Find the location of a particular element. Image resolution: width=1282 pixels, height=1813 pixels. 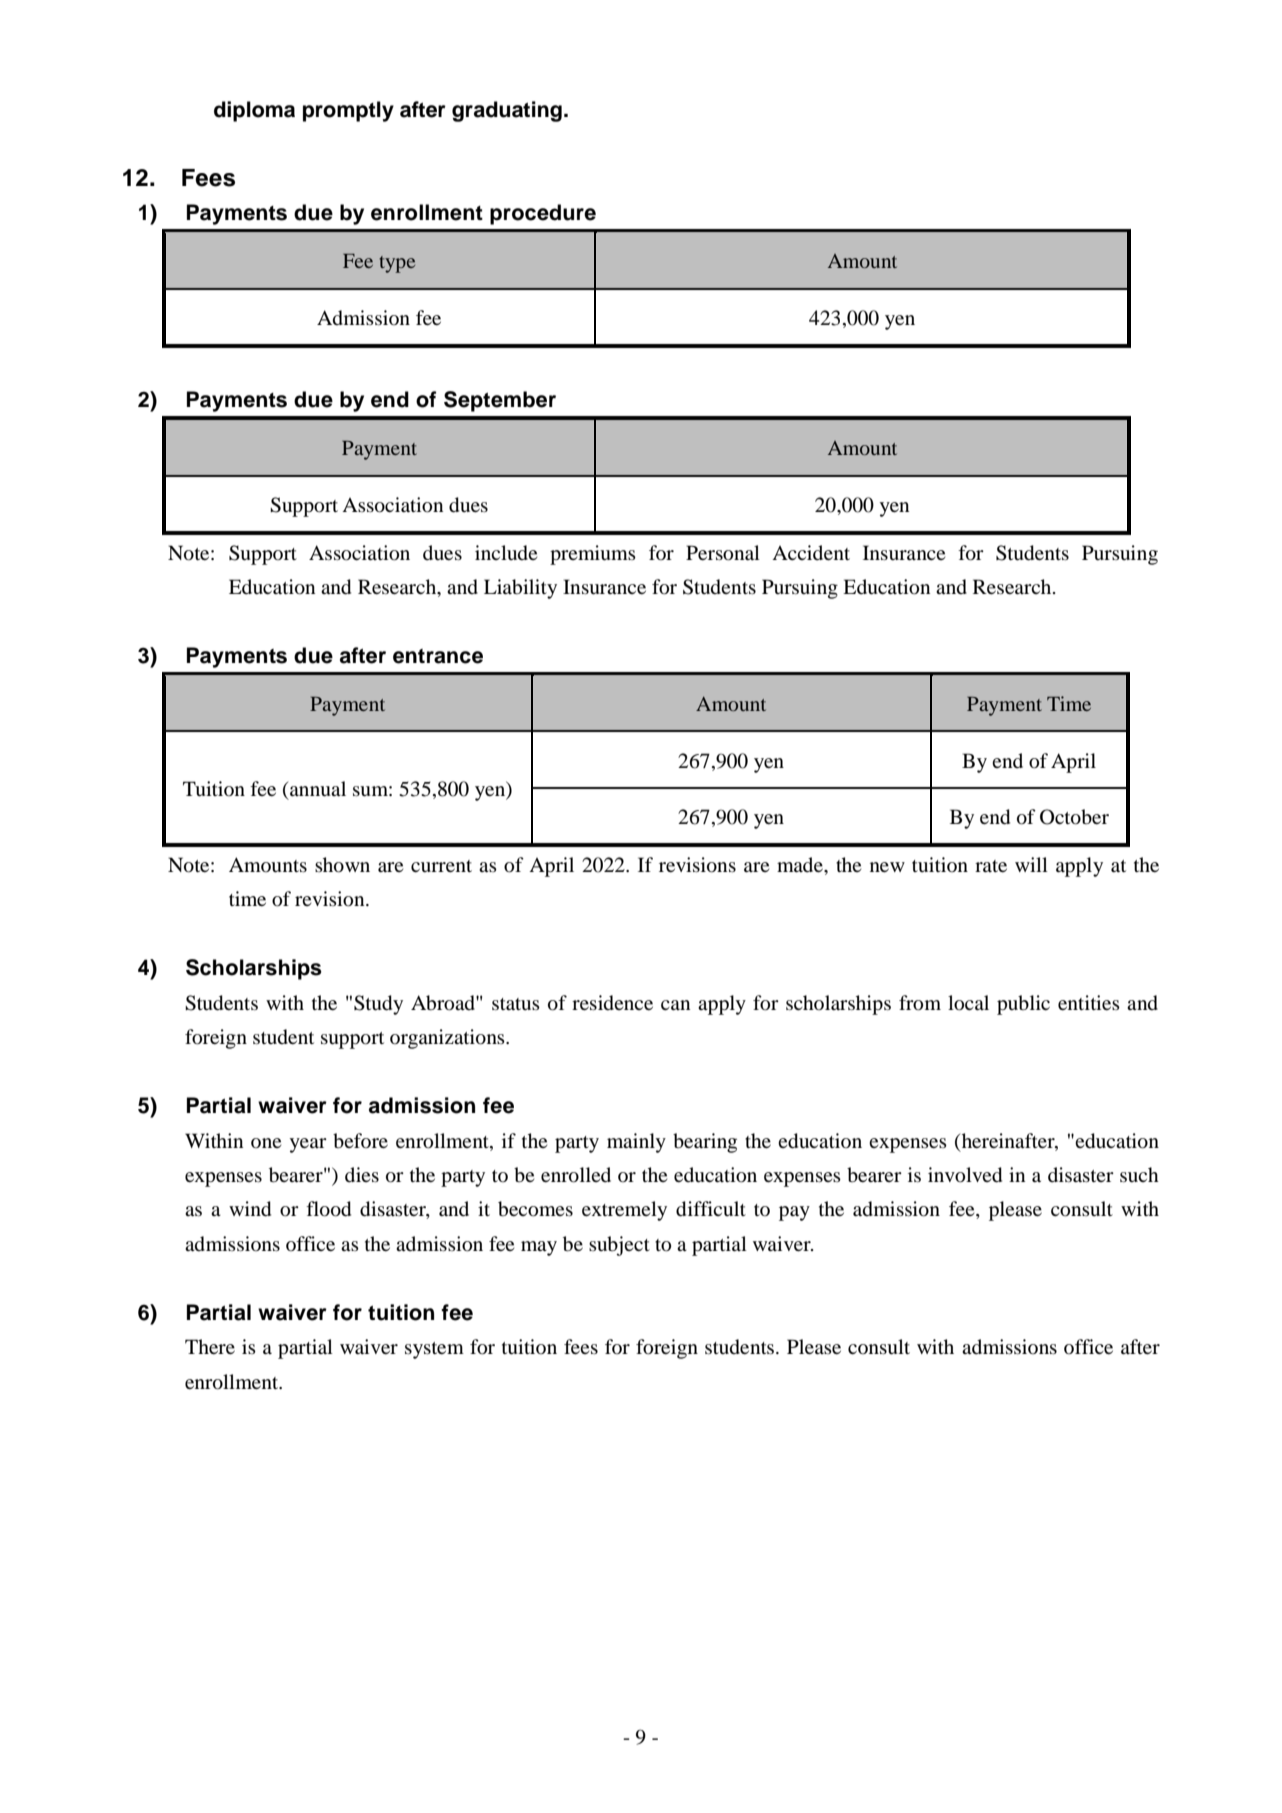

Accident is located at coordinates (811, 552).
